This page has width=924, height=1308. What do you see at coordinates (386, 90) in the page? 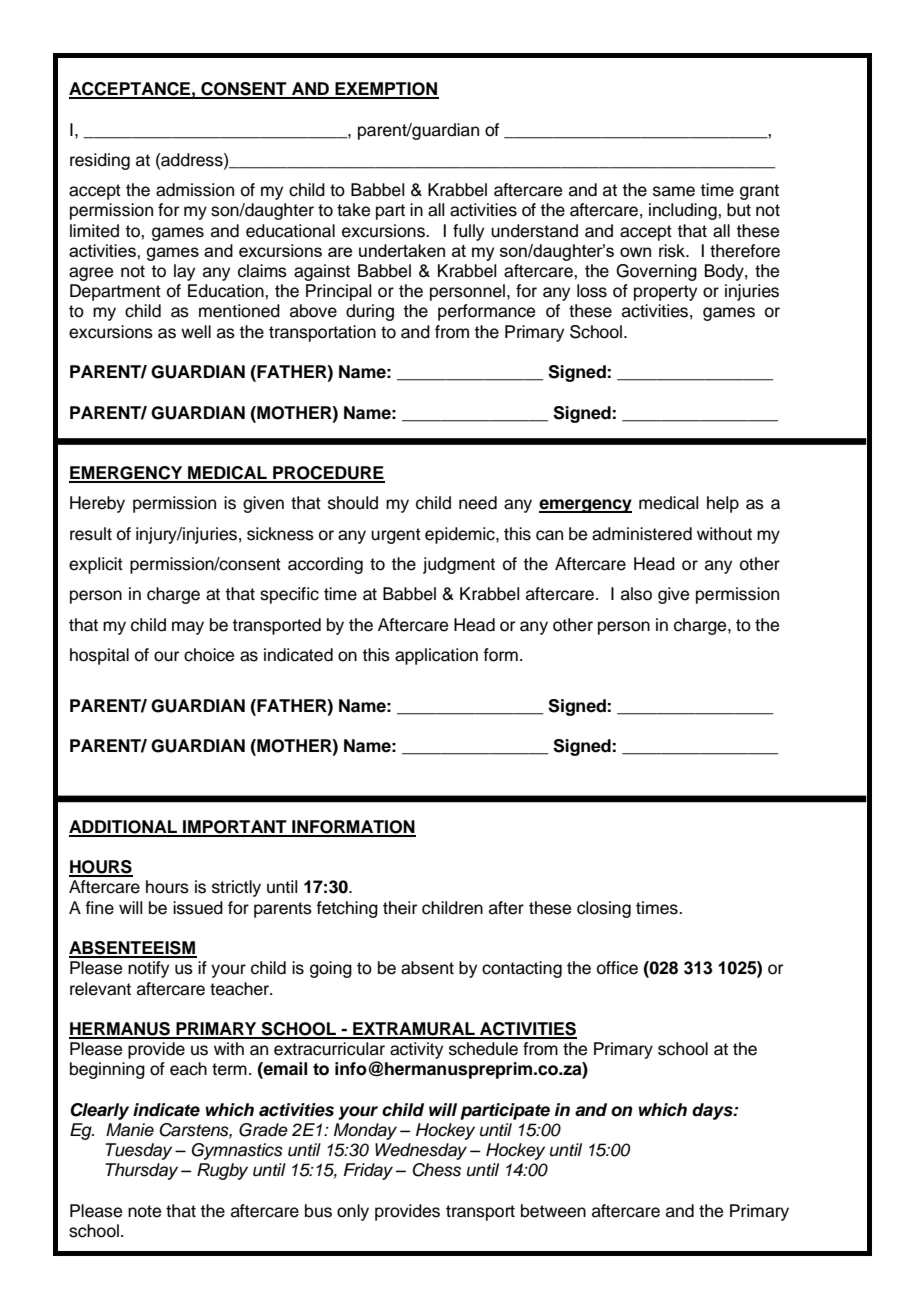
I see `EXEMPTION` at bounding box center [386, 90].
